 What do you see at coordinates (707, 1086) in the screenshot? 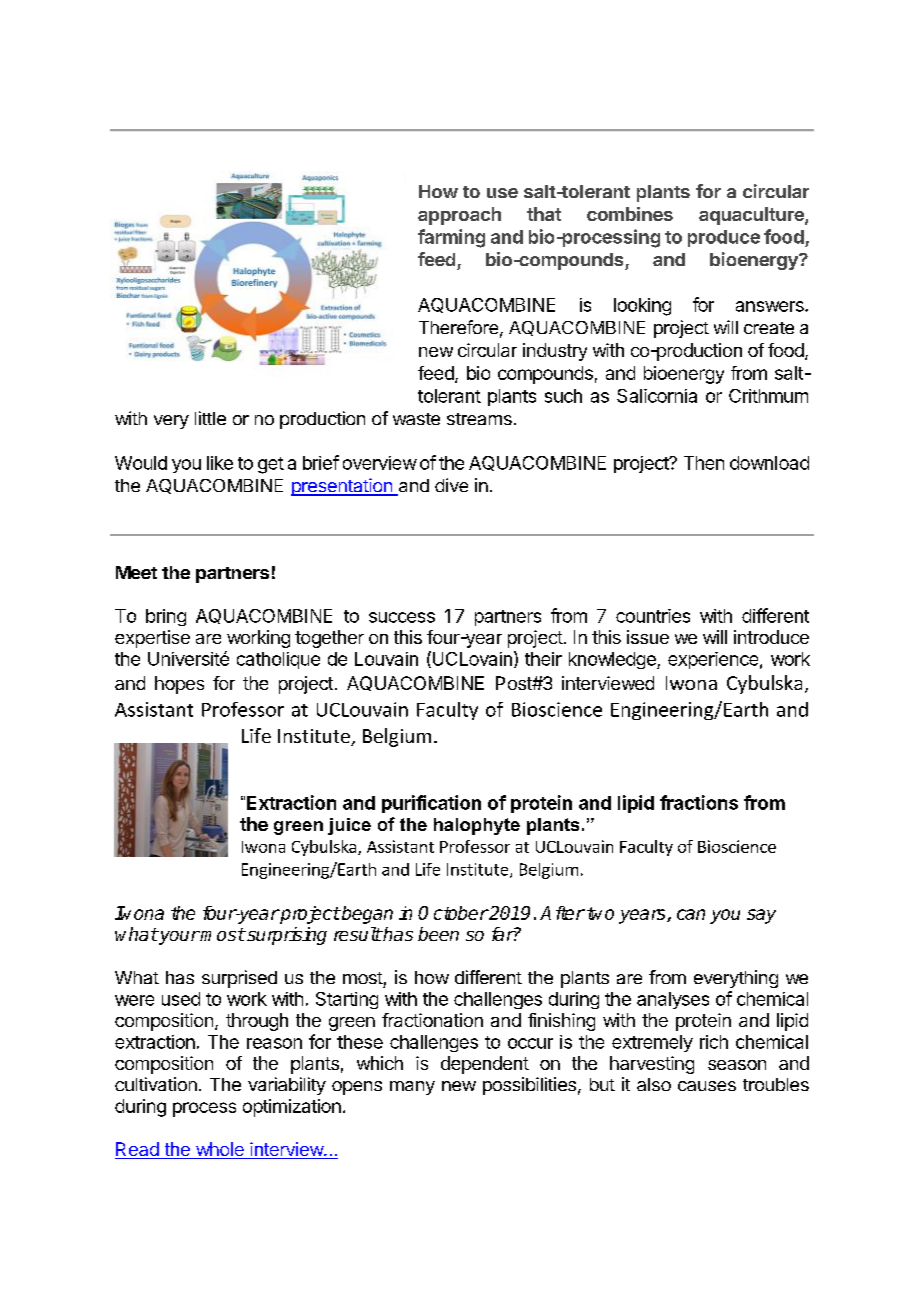
I see `causes` at bounding box center [707, 1086].
